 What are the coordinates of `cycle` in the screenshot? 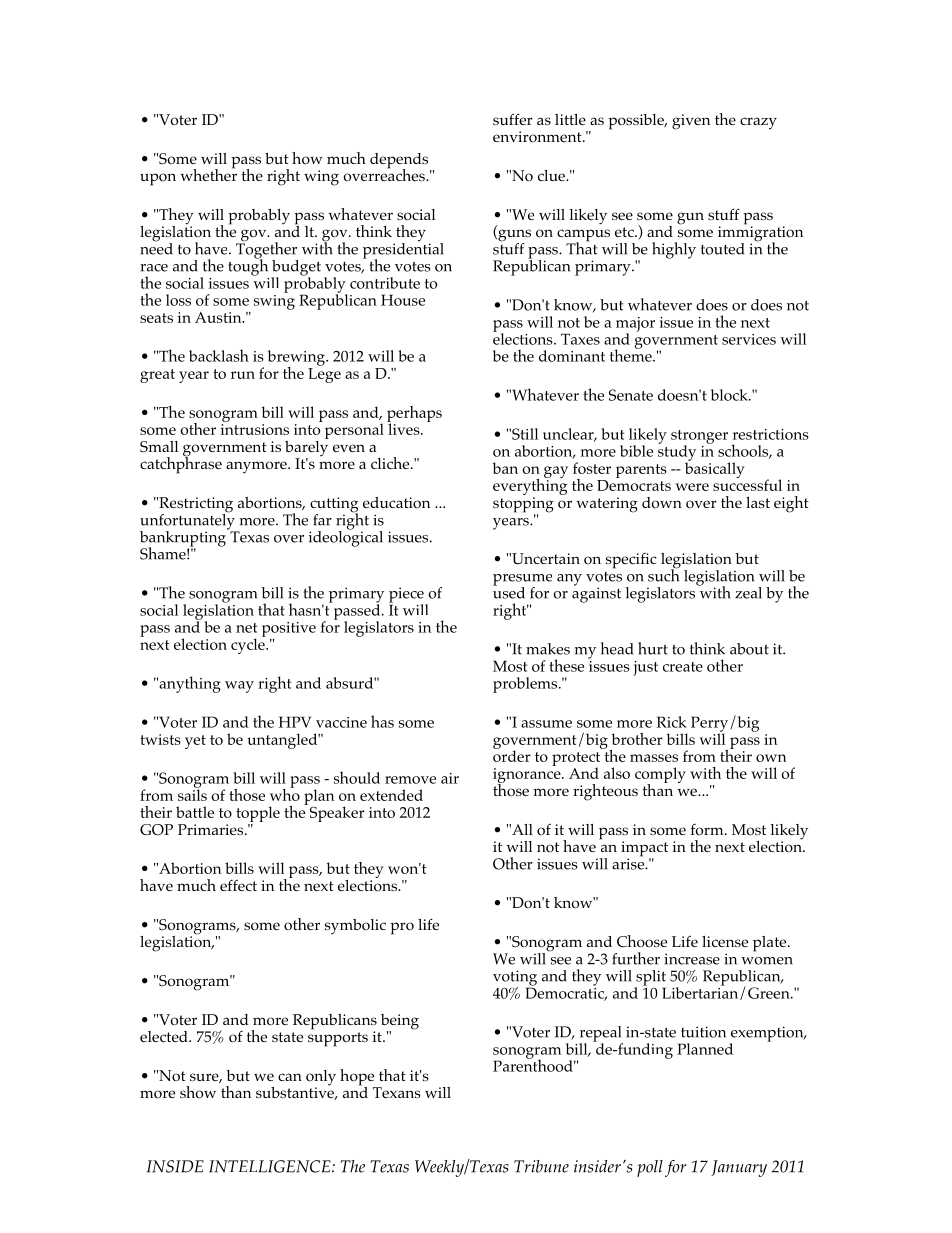 It's located at (249, 645).
